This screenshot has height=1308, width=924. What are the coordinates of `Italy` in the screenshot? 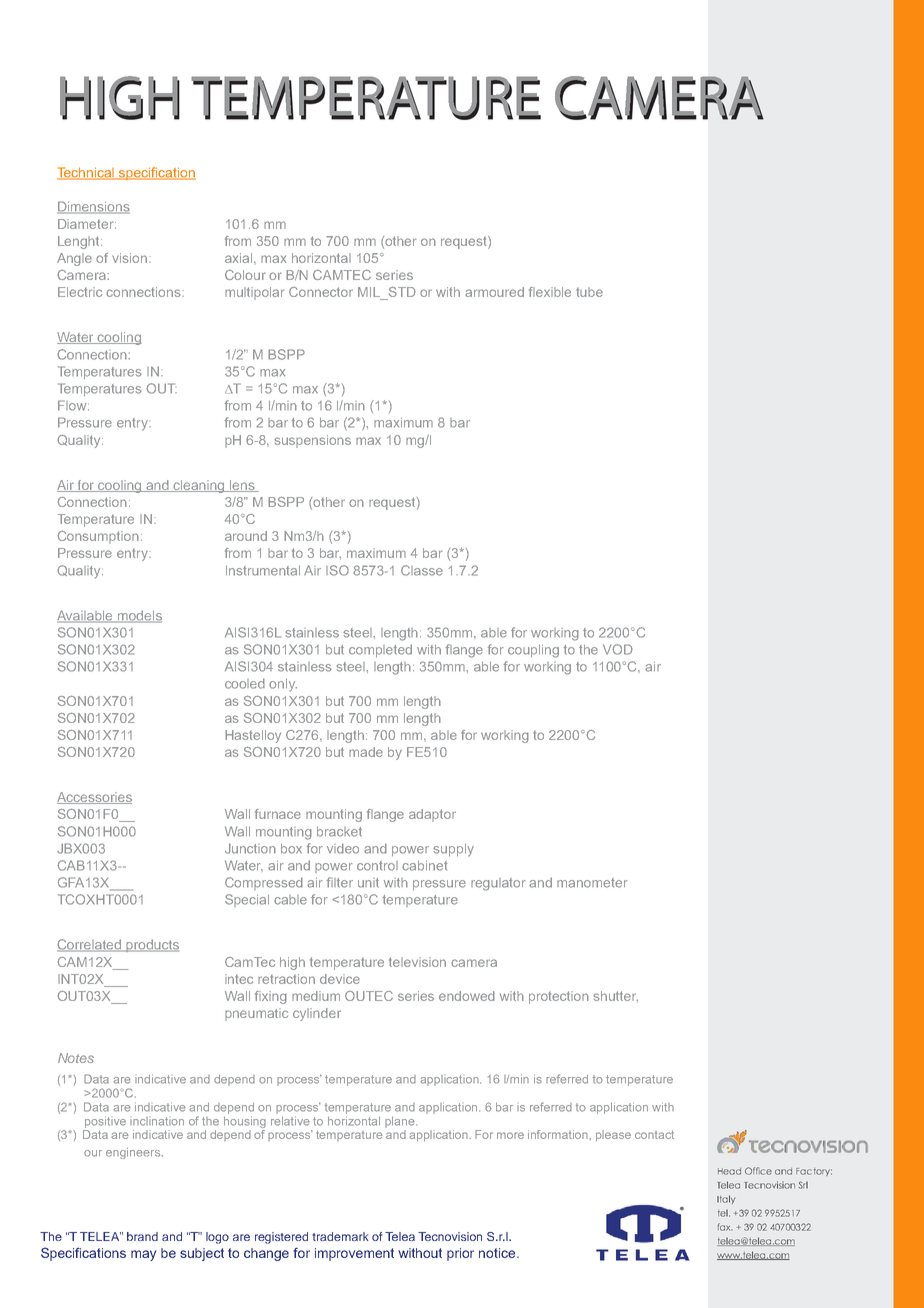 It's located at (726, 1199).
